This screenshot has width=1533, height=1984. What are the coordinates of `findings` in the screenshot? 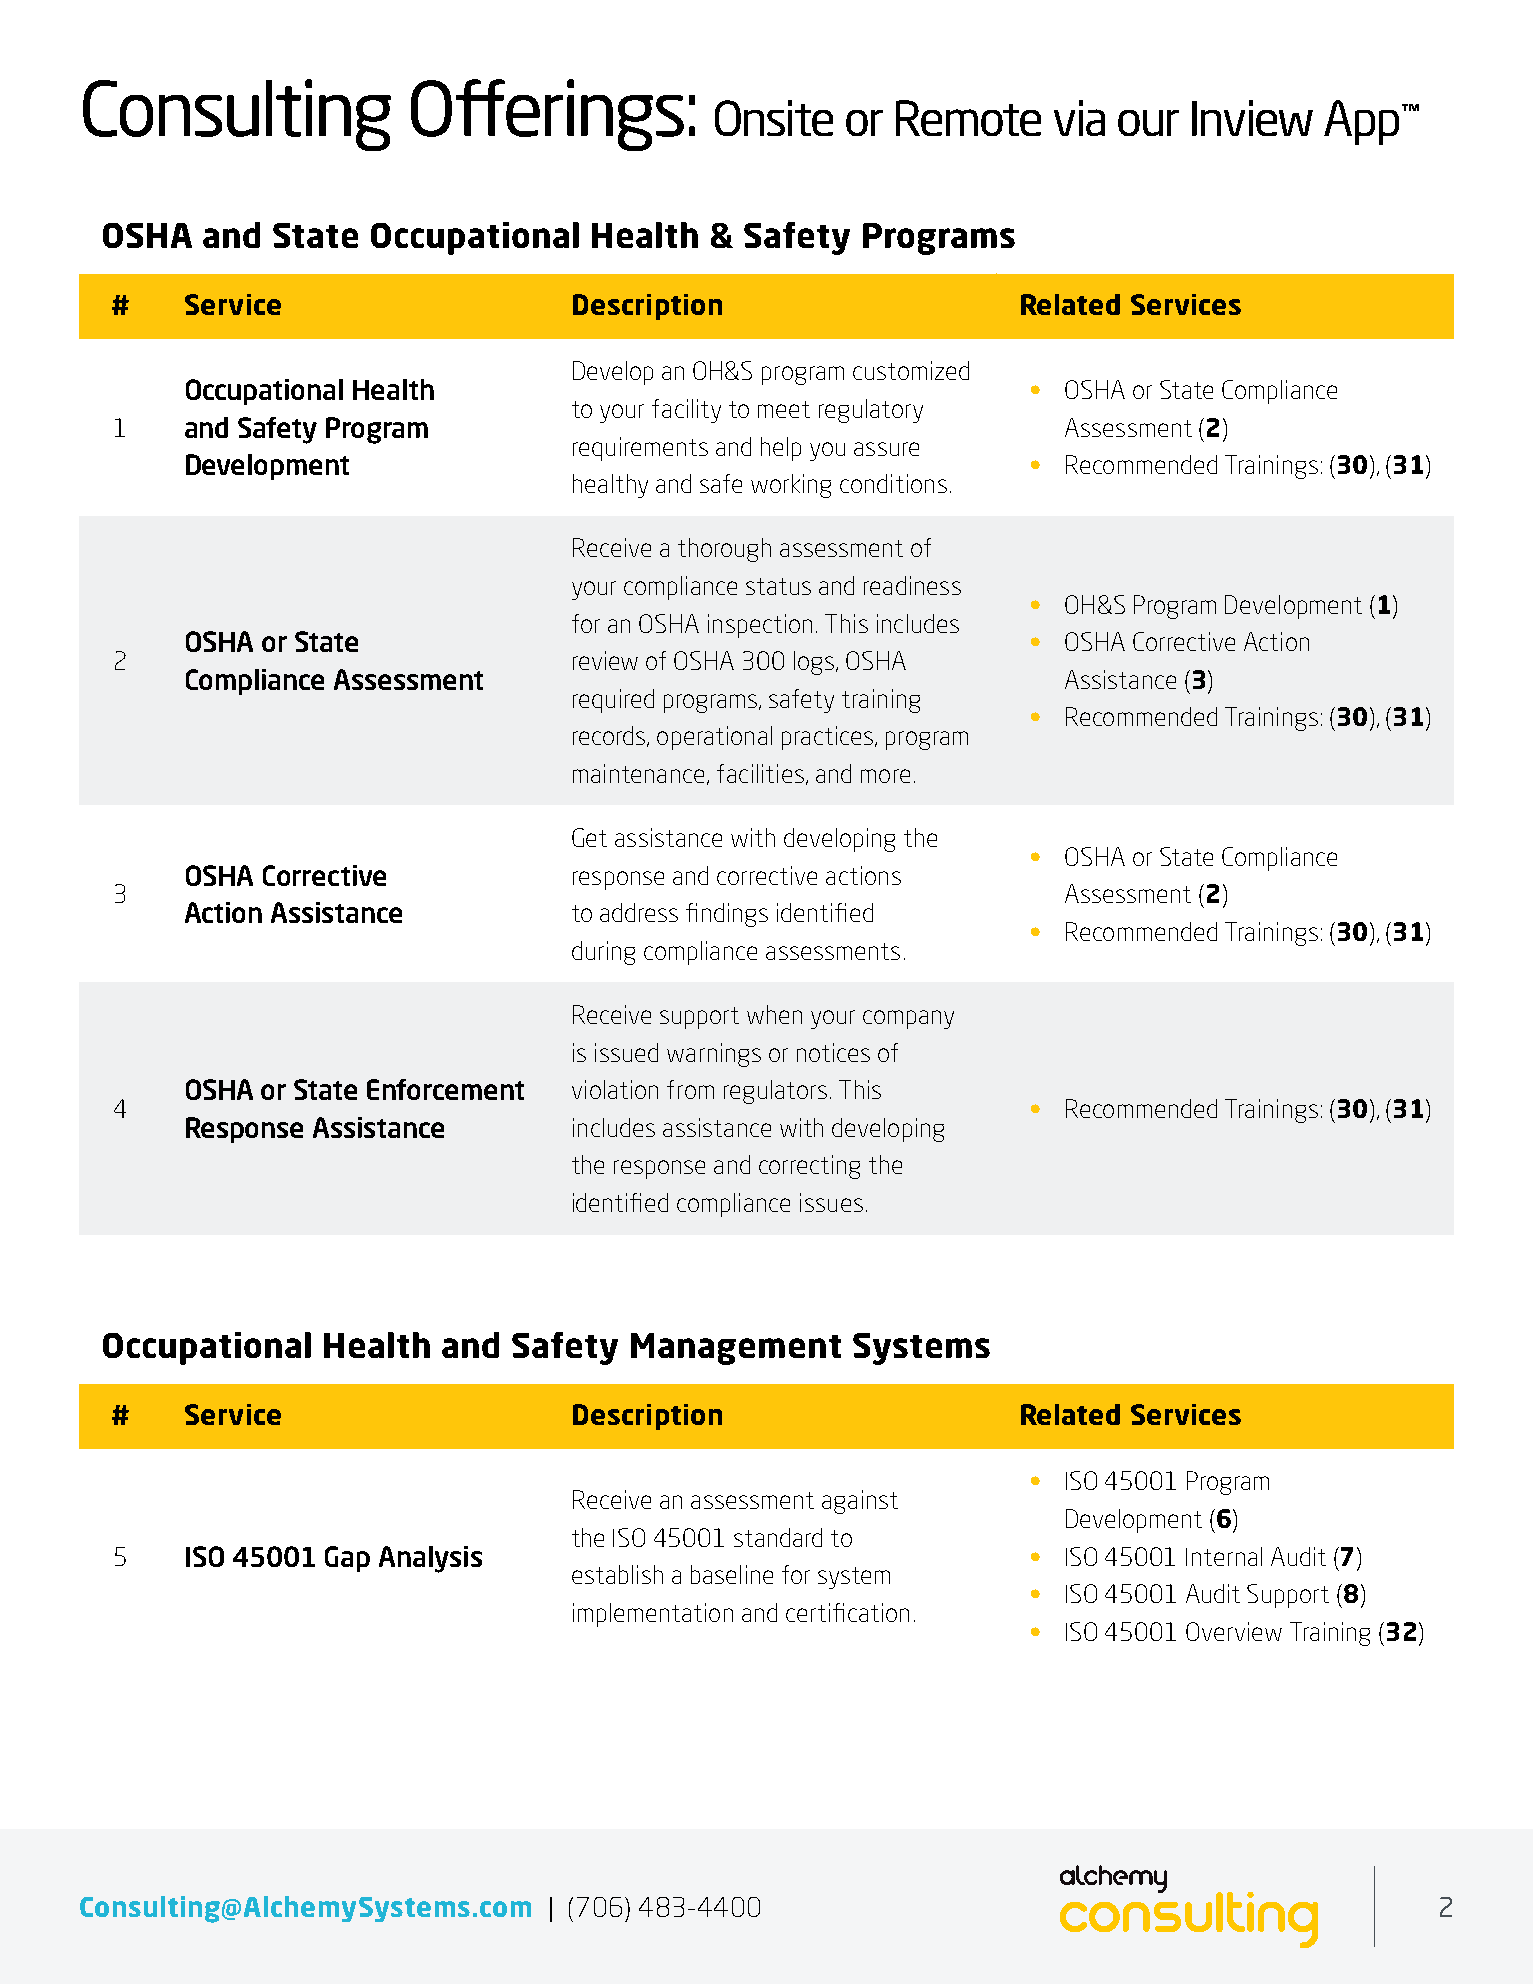 It's located at (727, 915).
